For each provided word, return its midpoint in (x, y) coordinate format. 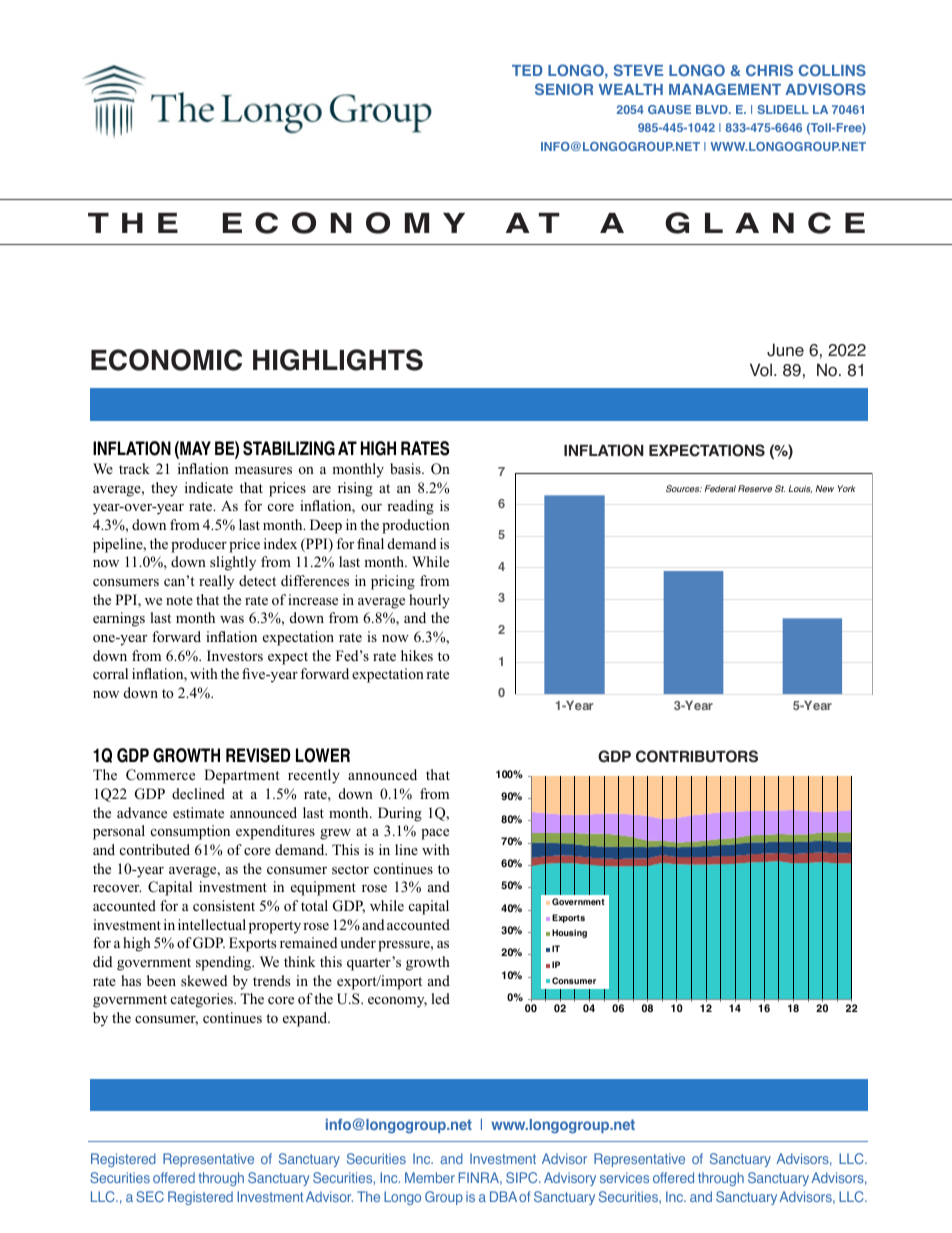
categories (203, 1000)
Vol (761, 370)
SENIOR (564, 89)
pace (435, 834)
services (624, 1177)
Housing (569, 933)
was (232, 619)
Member (430, 1177)
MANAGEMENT (725, 89)
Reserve (755, 488)
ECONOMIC (166, 360)
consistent (224, 906)
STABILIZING (289, 448)
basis (406, 468)
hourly (429, 601)
